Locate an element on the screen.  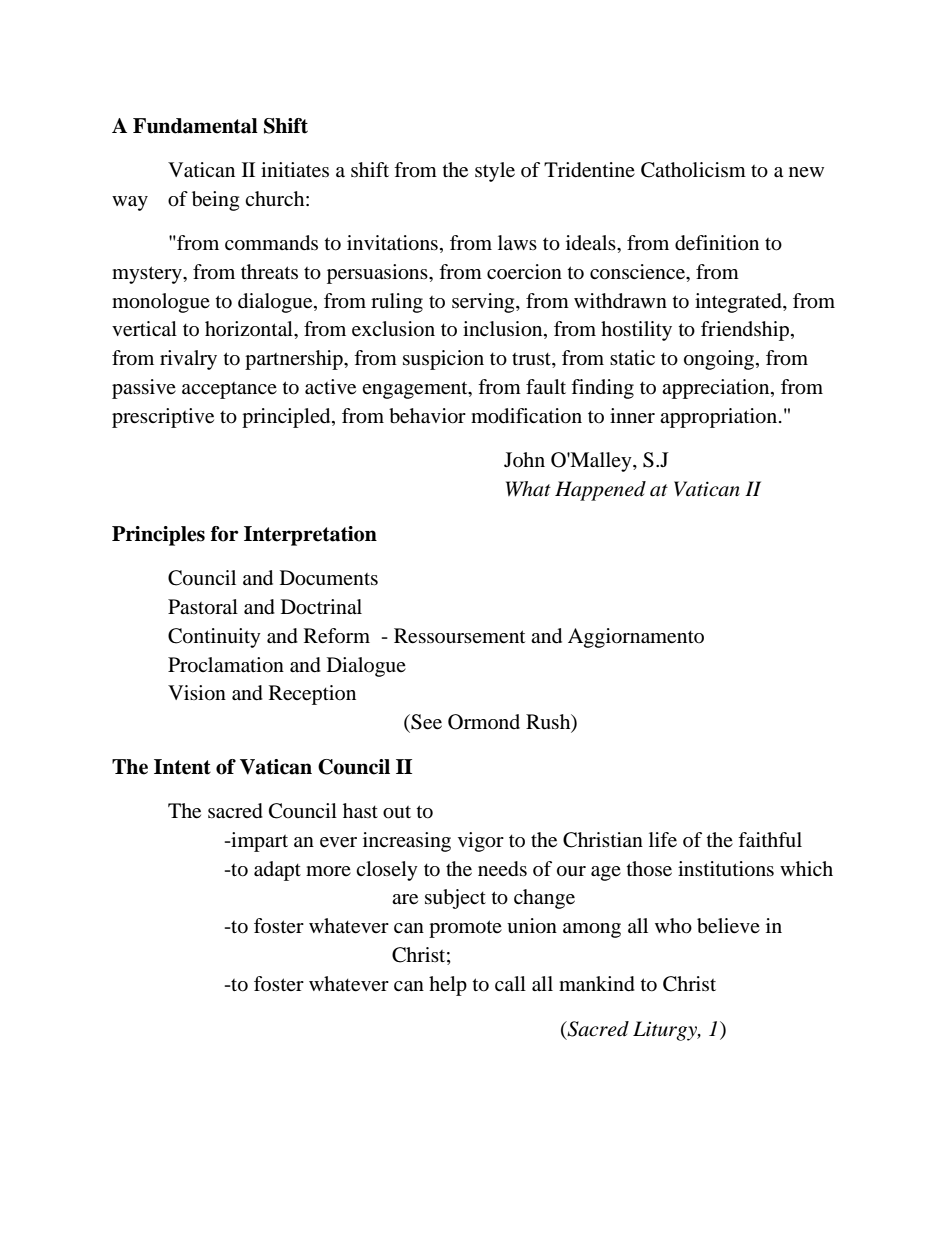
Principles is located at coordinates (158, 536).
